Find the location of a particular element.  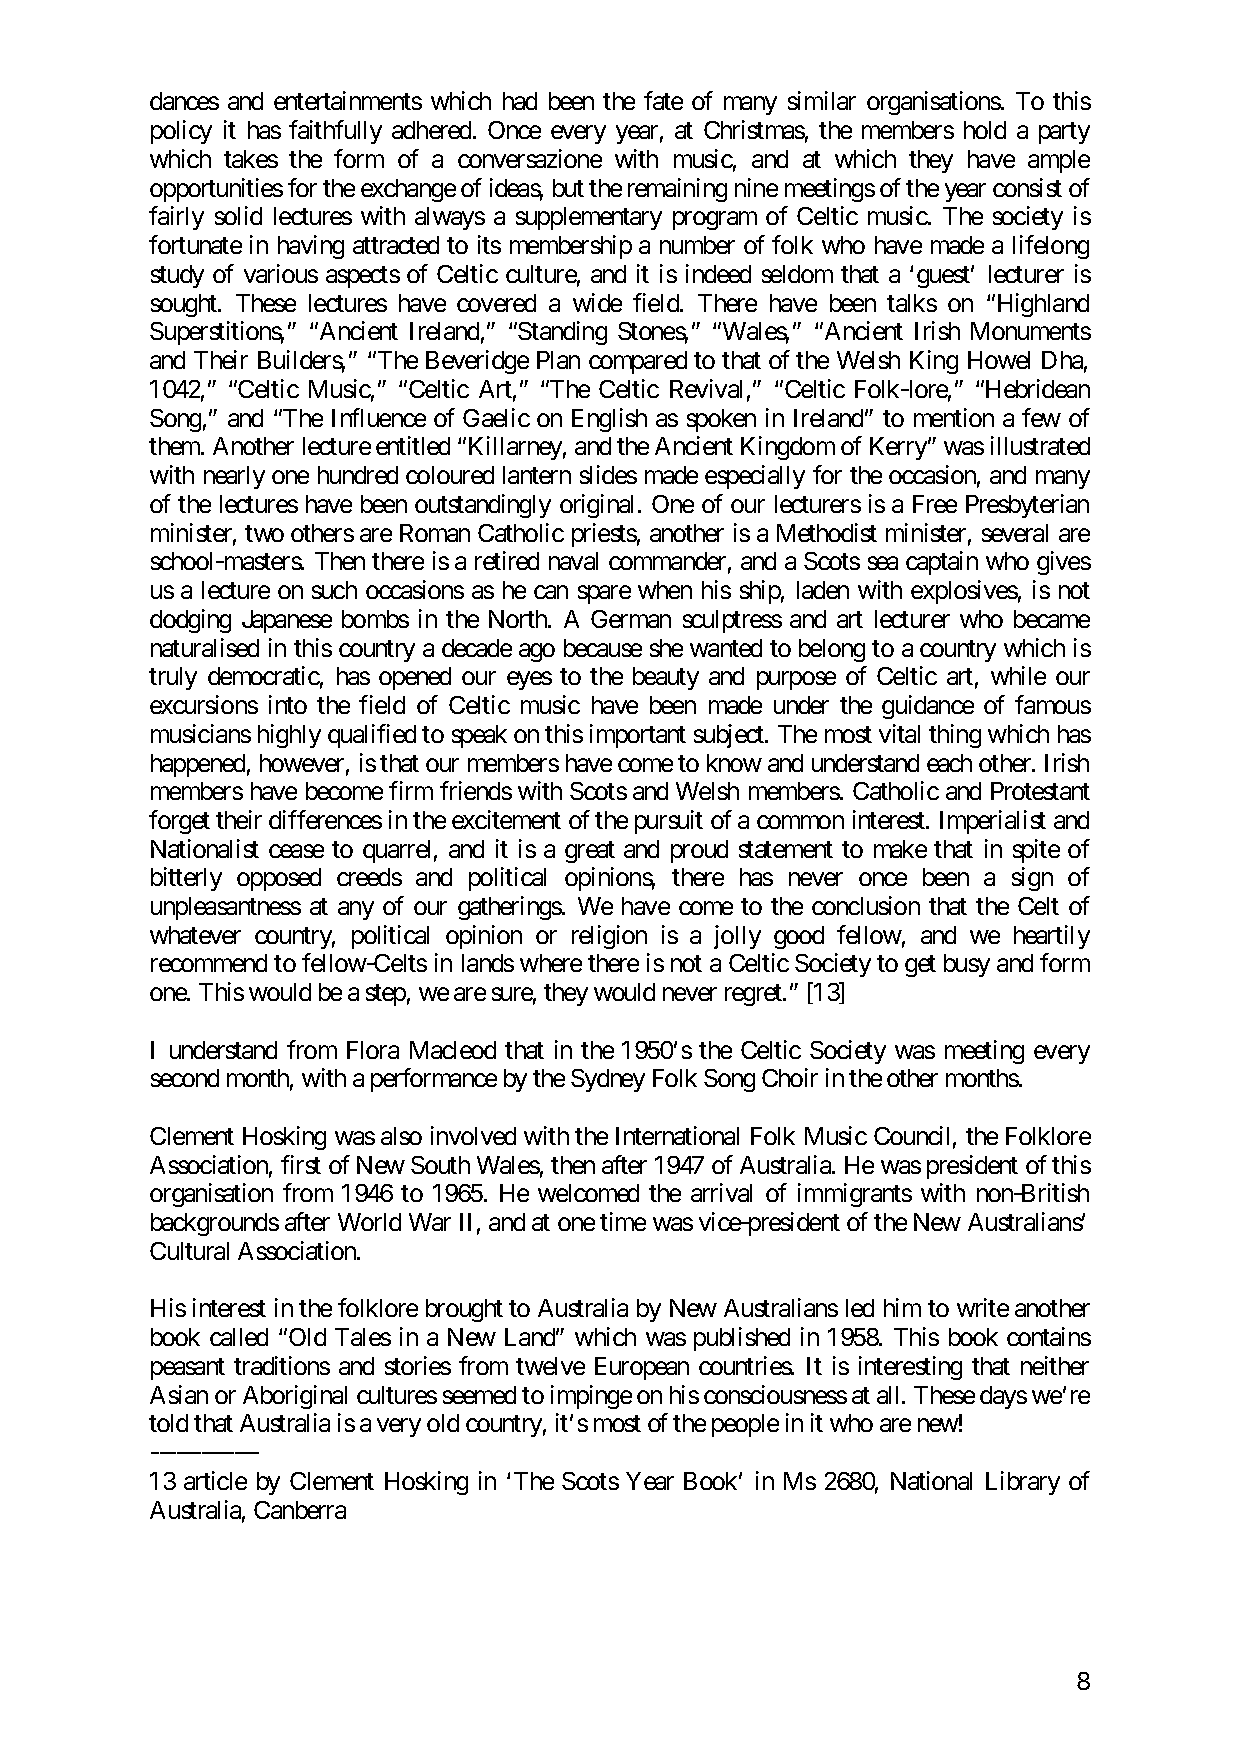

faithfully is located at coordinates (335, 132).
